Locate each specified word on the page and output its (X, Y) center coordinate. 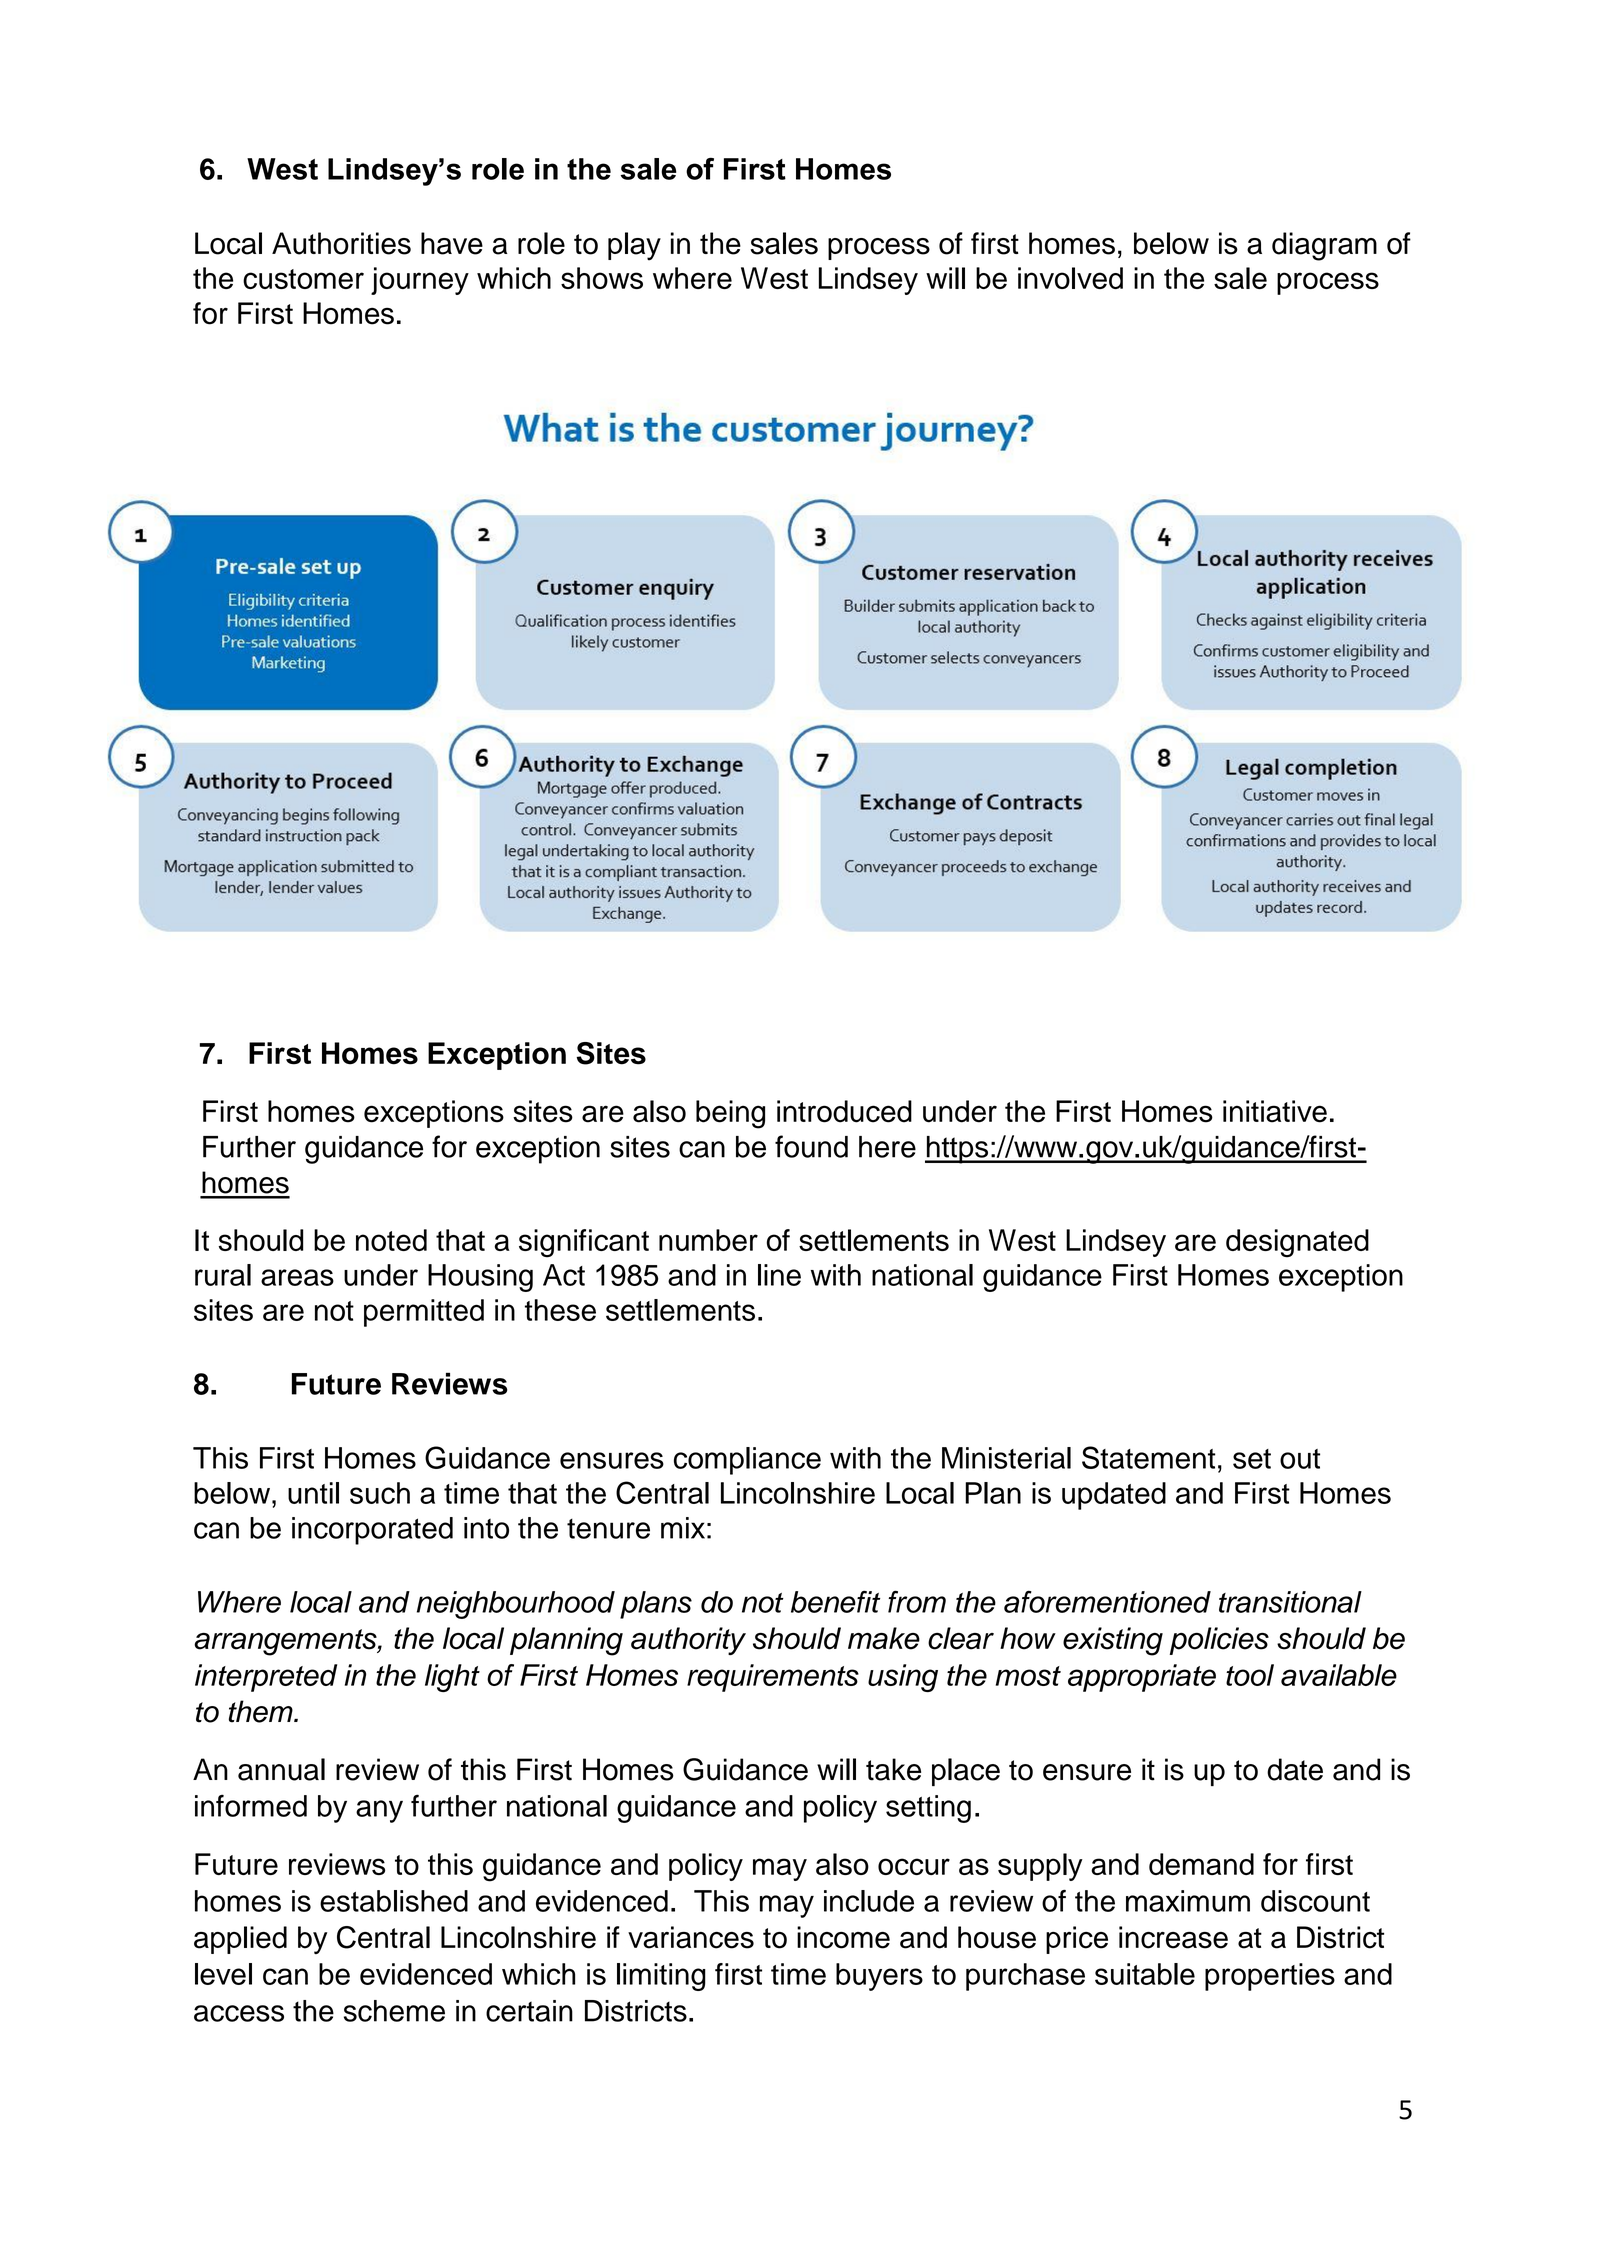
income (843, 1937)
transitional (1290, 1602)
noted (391, 1240)
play (634, 246)
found (811, 1146)
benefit (835, 1602)
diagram (1324, 246)
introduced (844, 1111)
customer (303, 279)
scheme (394, 2011)
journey (420, 281)
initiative (1275, 1111)
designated (1297, 1243)
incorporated (372, 1531)
